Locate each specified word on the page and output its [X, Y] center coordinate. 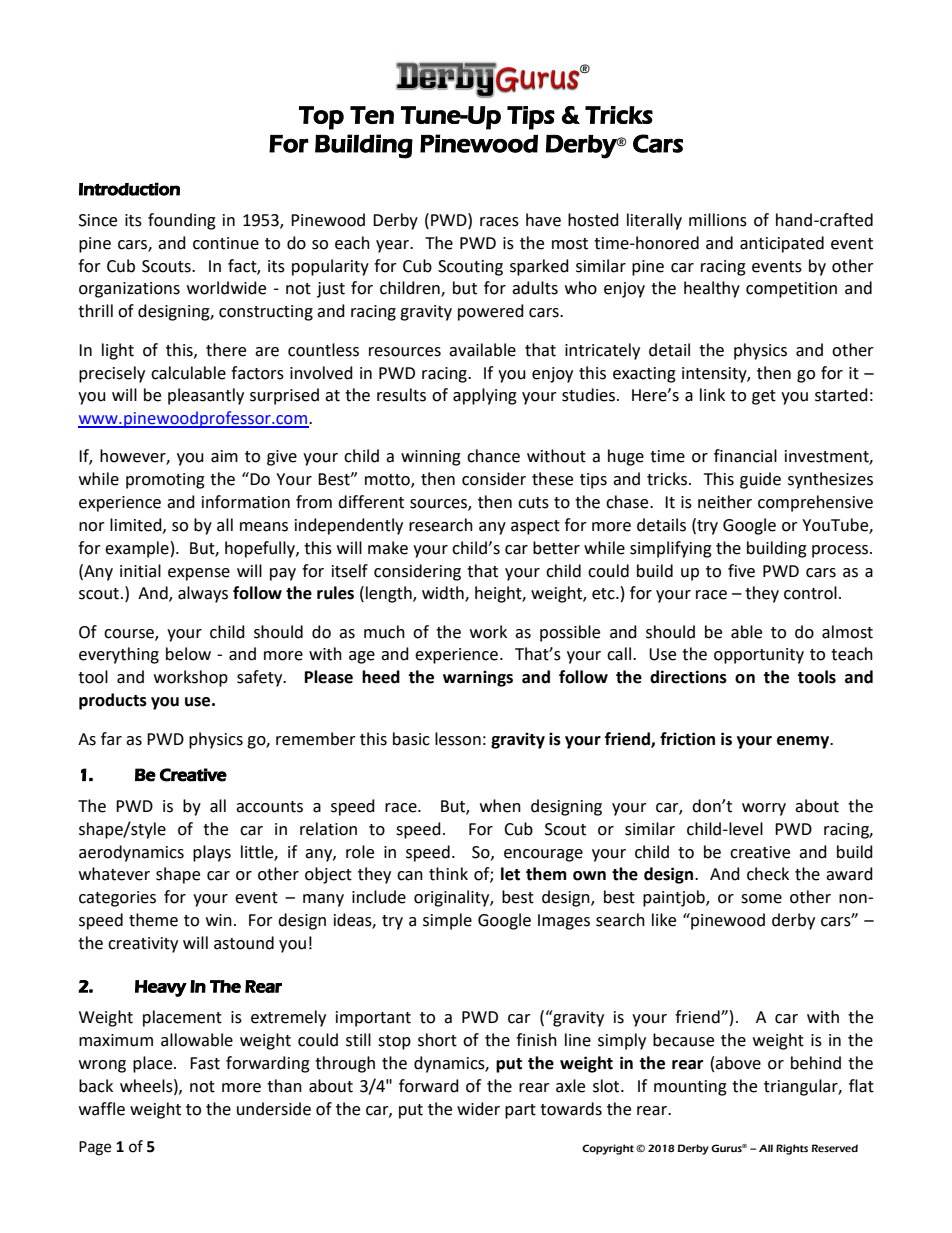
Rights [792, 1149]
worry [764, 809]
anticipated [782, 244]
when [500, 806]
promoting [165, 481]
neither [725, 502]
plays [212, 853]
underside [274, 1109]
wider [478, 1109]
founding [182, 221]
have [543, 220]
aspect [535, 527]
